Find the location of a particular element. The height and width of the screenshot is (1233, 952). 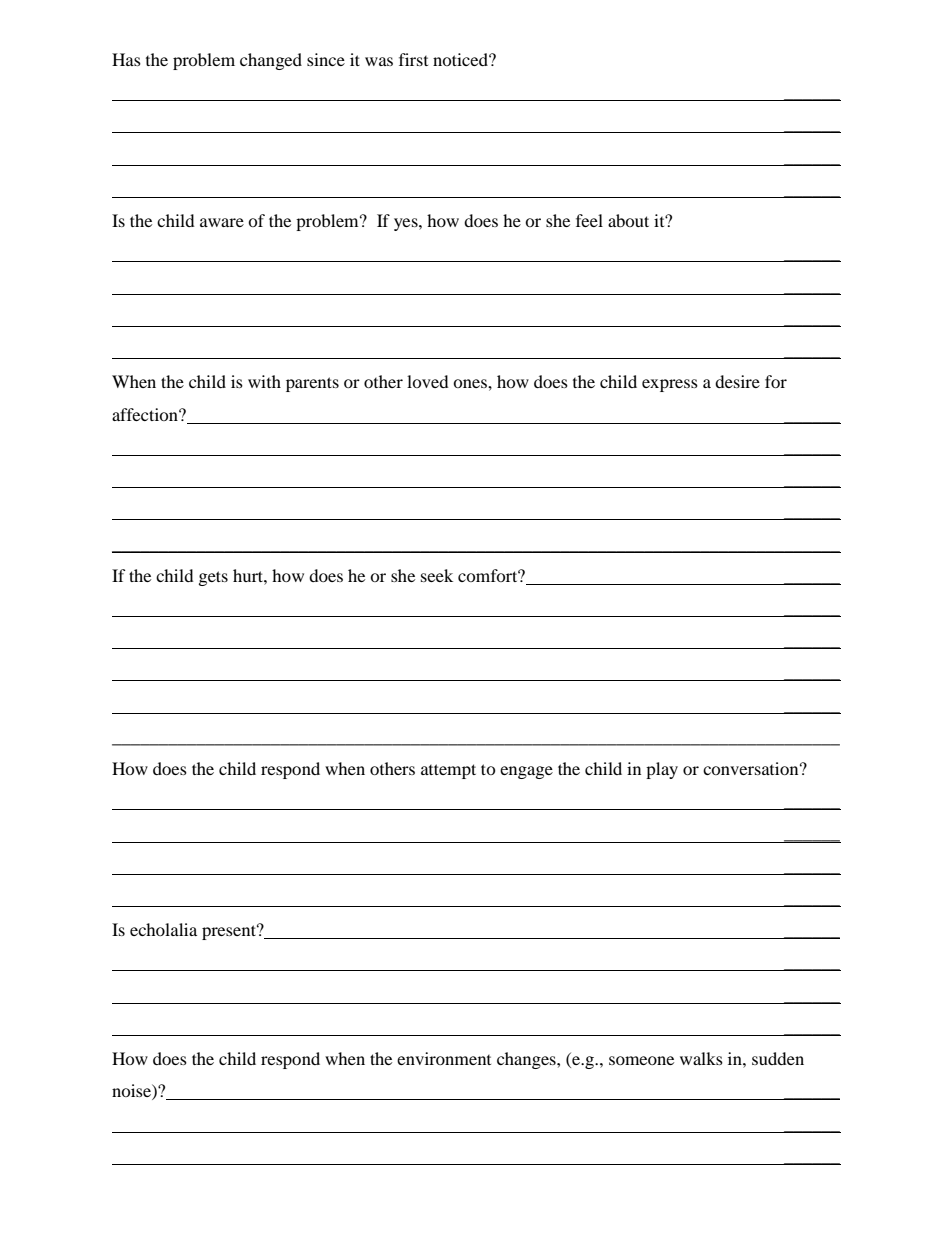

echolalia is located at coordinates (163, 929).
